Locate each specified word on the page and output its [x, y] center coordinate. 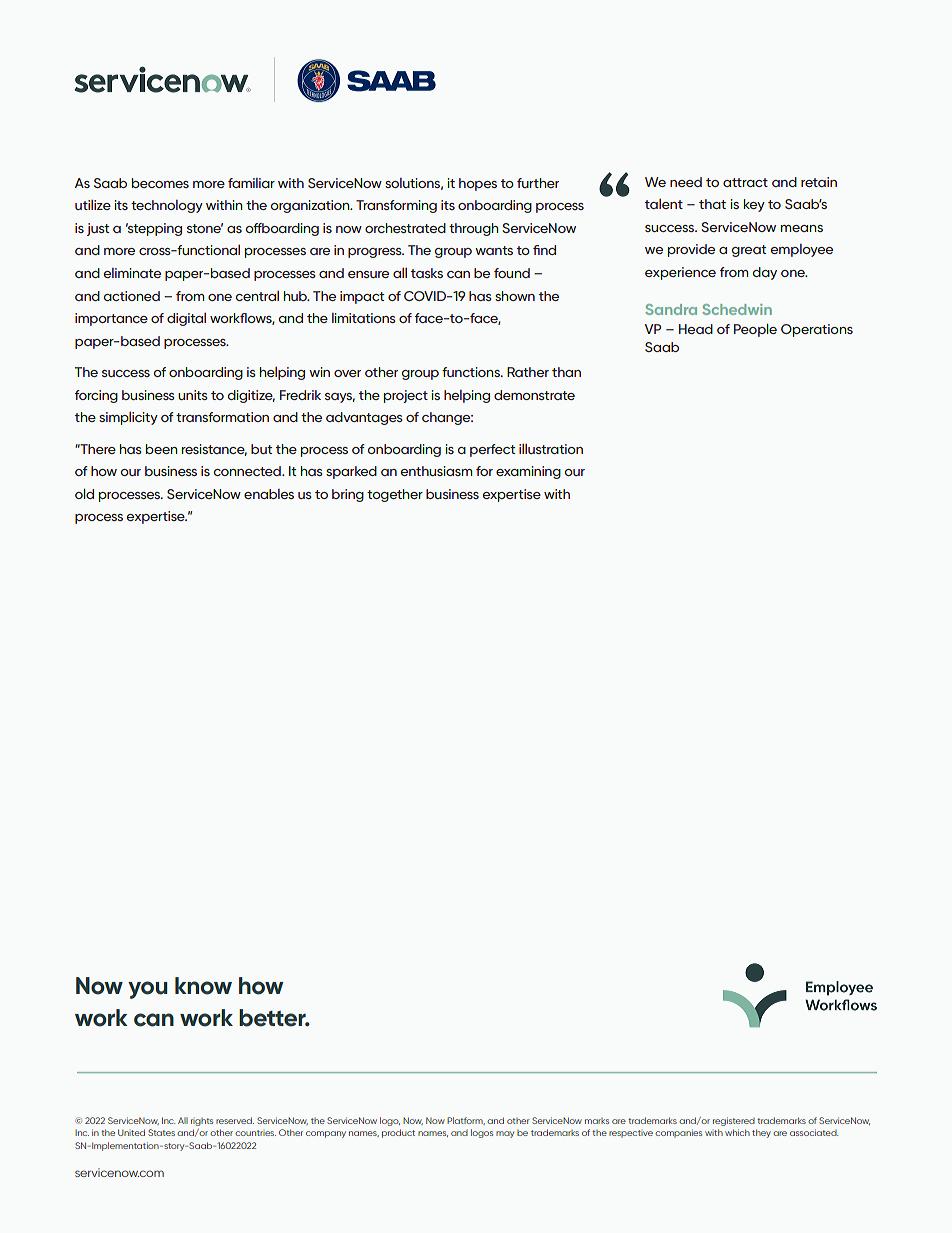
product [398, 1133]
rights [202, 1122]
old [84, 494]
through [473, 229]
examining [528, 472]
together [395, 495]
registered [734, 1121]
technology [167, 206]
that [712, 204]
